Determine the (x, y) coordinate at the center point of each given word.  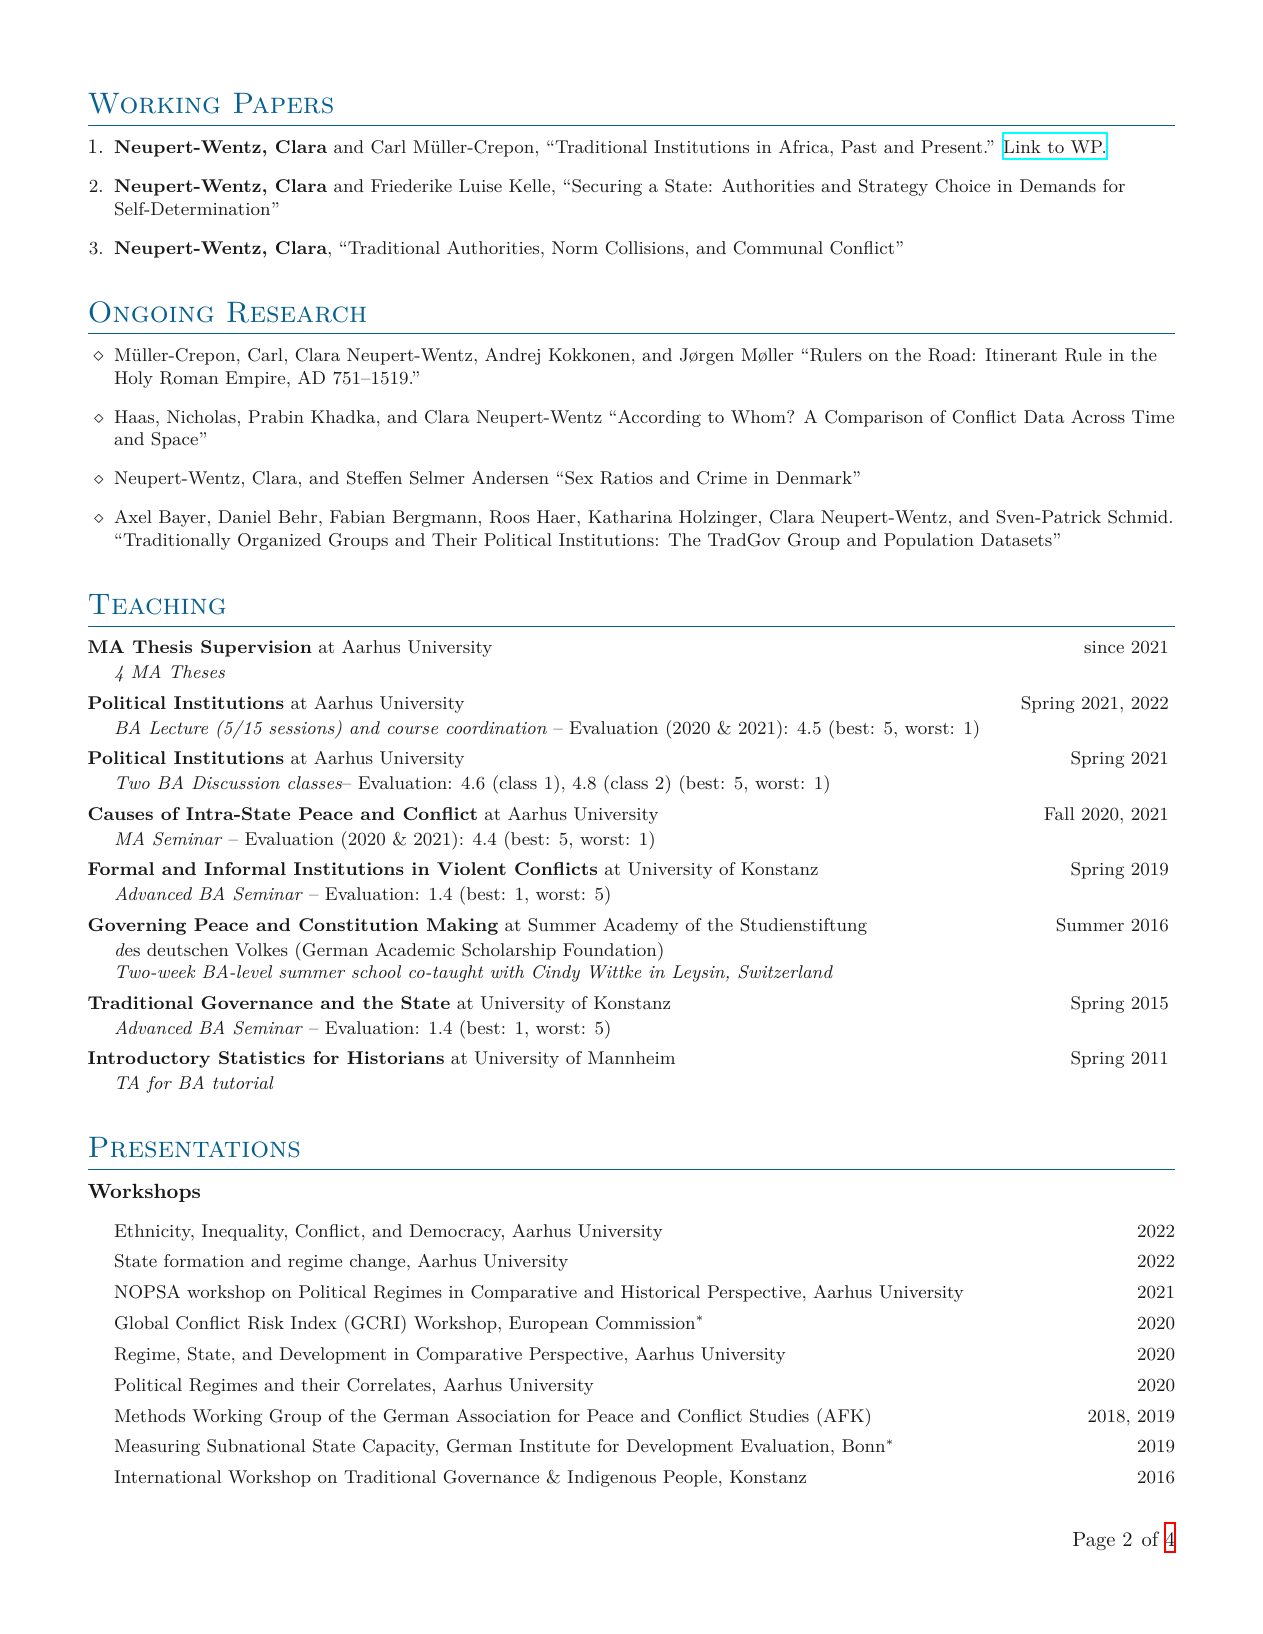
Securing (607, 187)
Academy (641, 926)
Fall (1059, 813)
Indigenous (611, 1478)
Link (1021, 147)
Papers (283, 103)
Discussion (236, 782)
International (167, 1476)
